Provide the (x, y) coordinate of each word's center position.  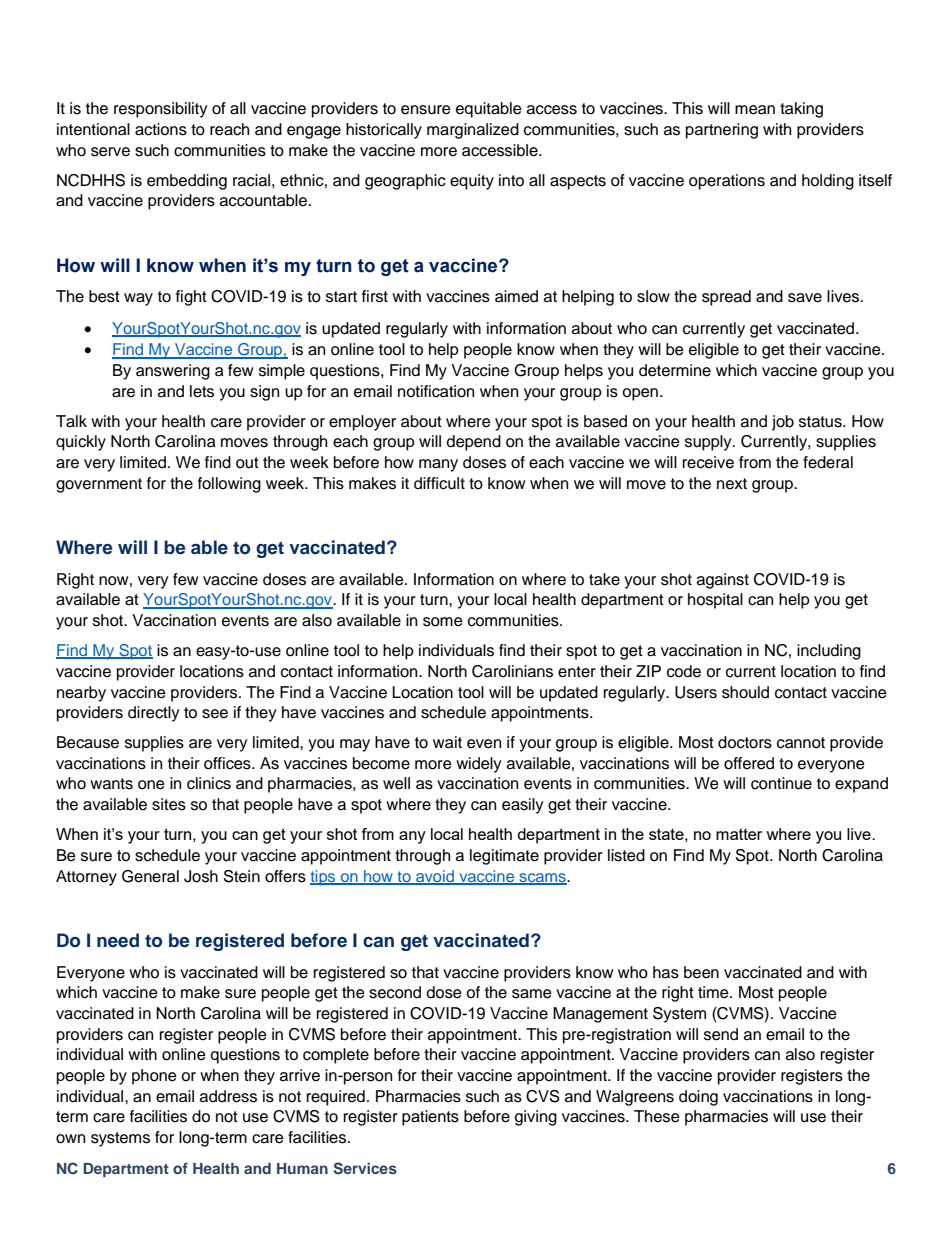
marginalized (473, 131)
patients (430, 1118)
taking (801, 110)
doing (698, 1098)
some (443, 622)
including (829, 652)
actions (161, 129)
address (228, 1096)
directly (154, 714)
